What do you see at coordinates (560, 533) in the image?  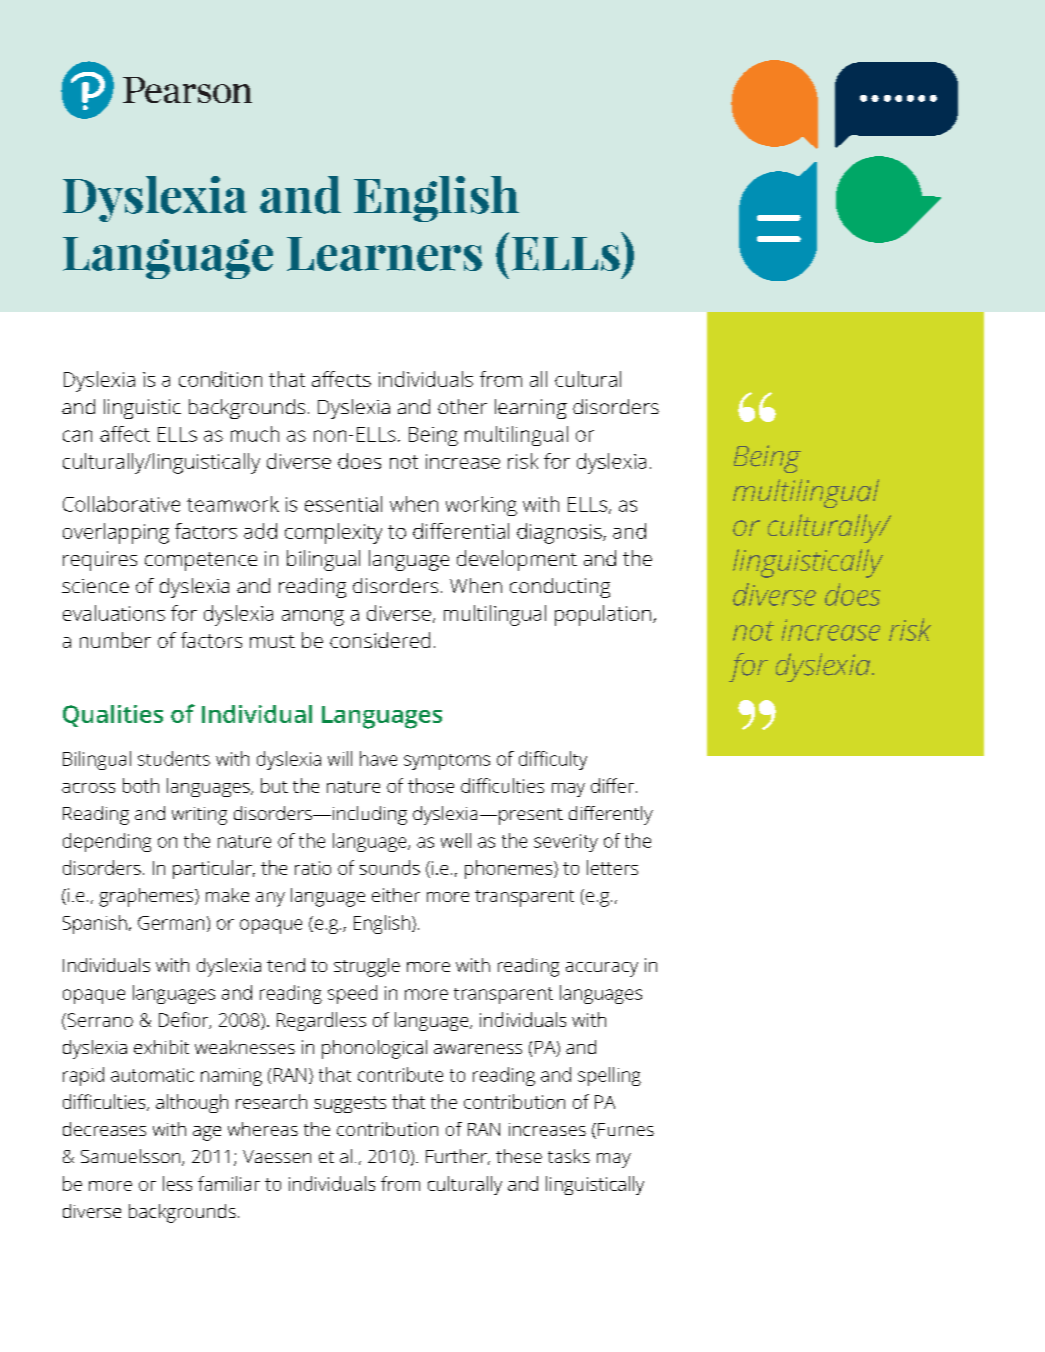 I see `diagnosis` at bounding box center [560, 533].
